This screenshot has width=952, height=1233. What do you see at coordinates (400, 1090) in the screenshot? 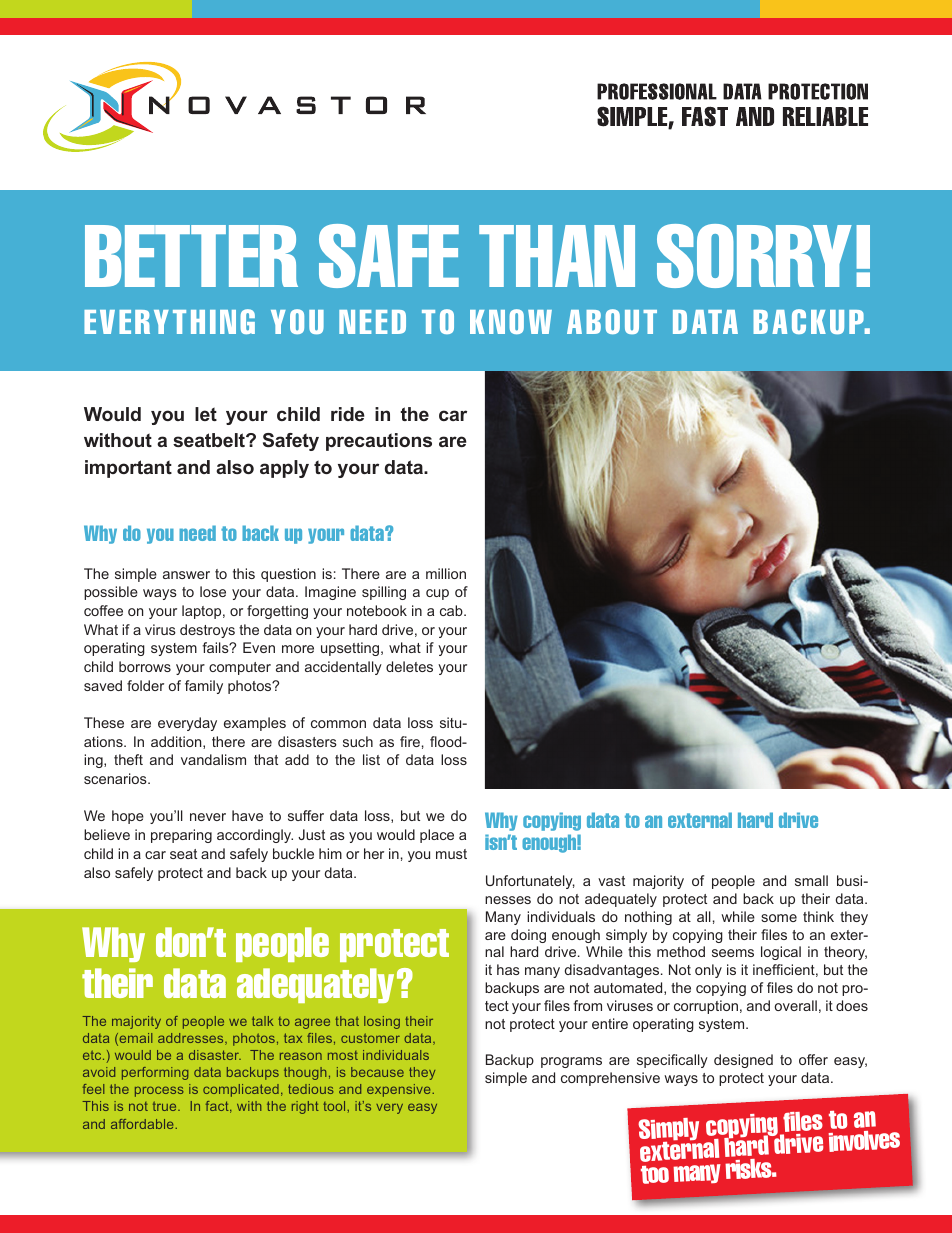
I see `expensive` at bounding box center [400, 1090].
